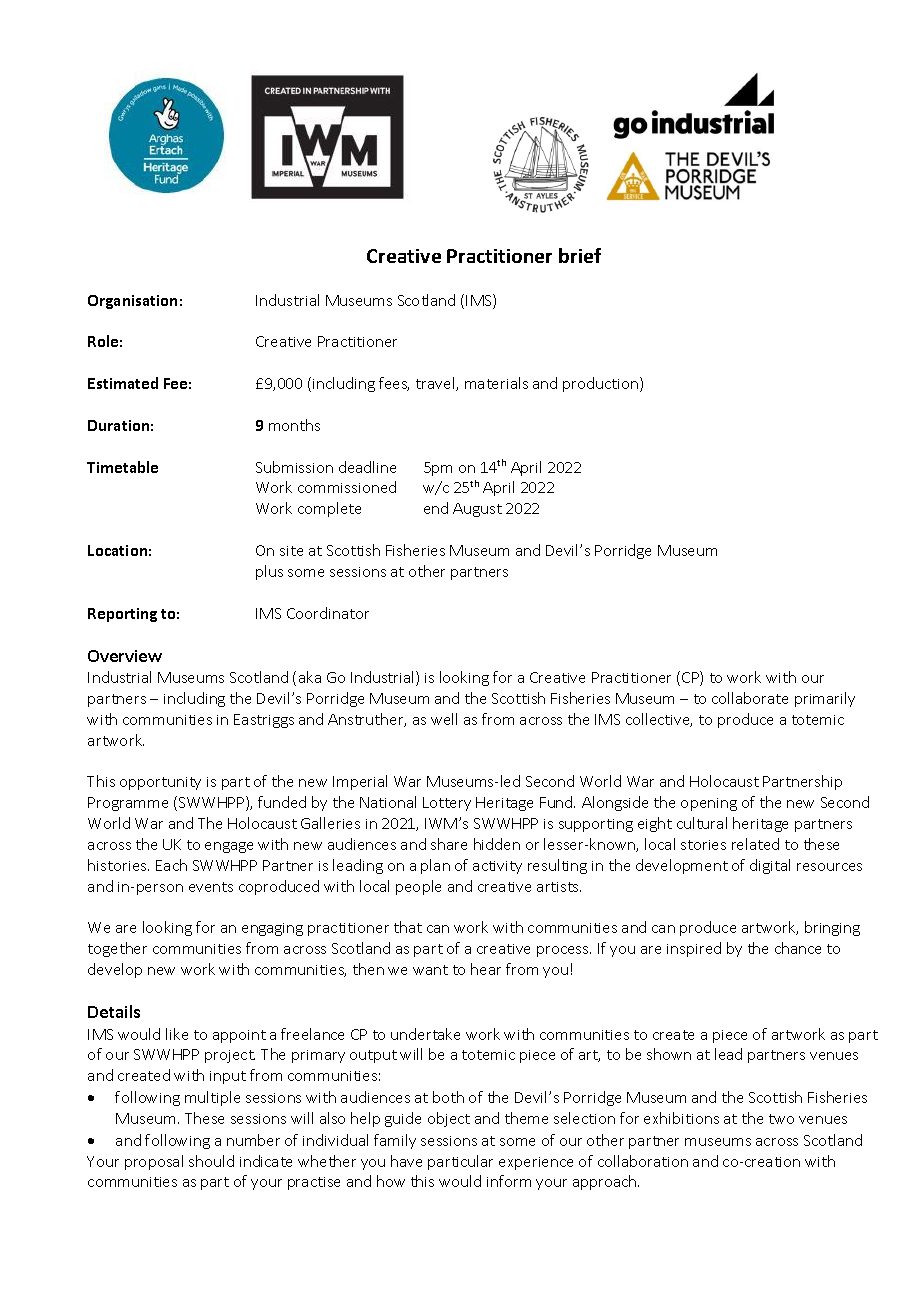 Image resolution: width=924 pixels, height=1308 pixels. I want to click on engaging, so click(272, 929).
